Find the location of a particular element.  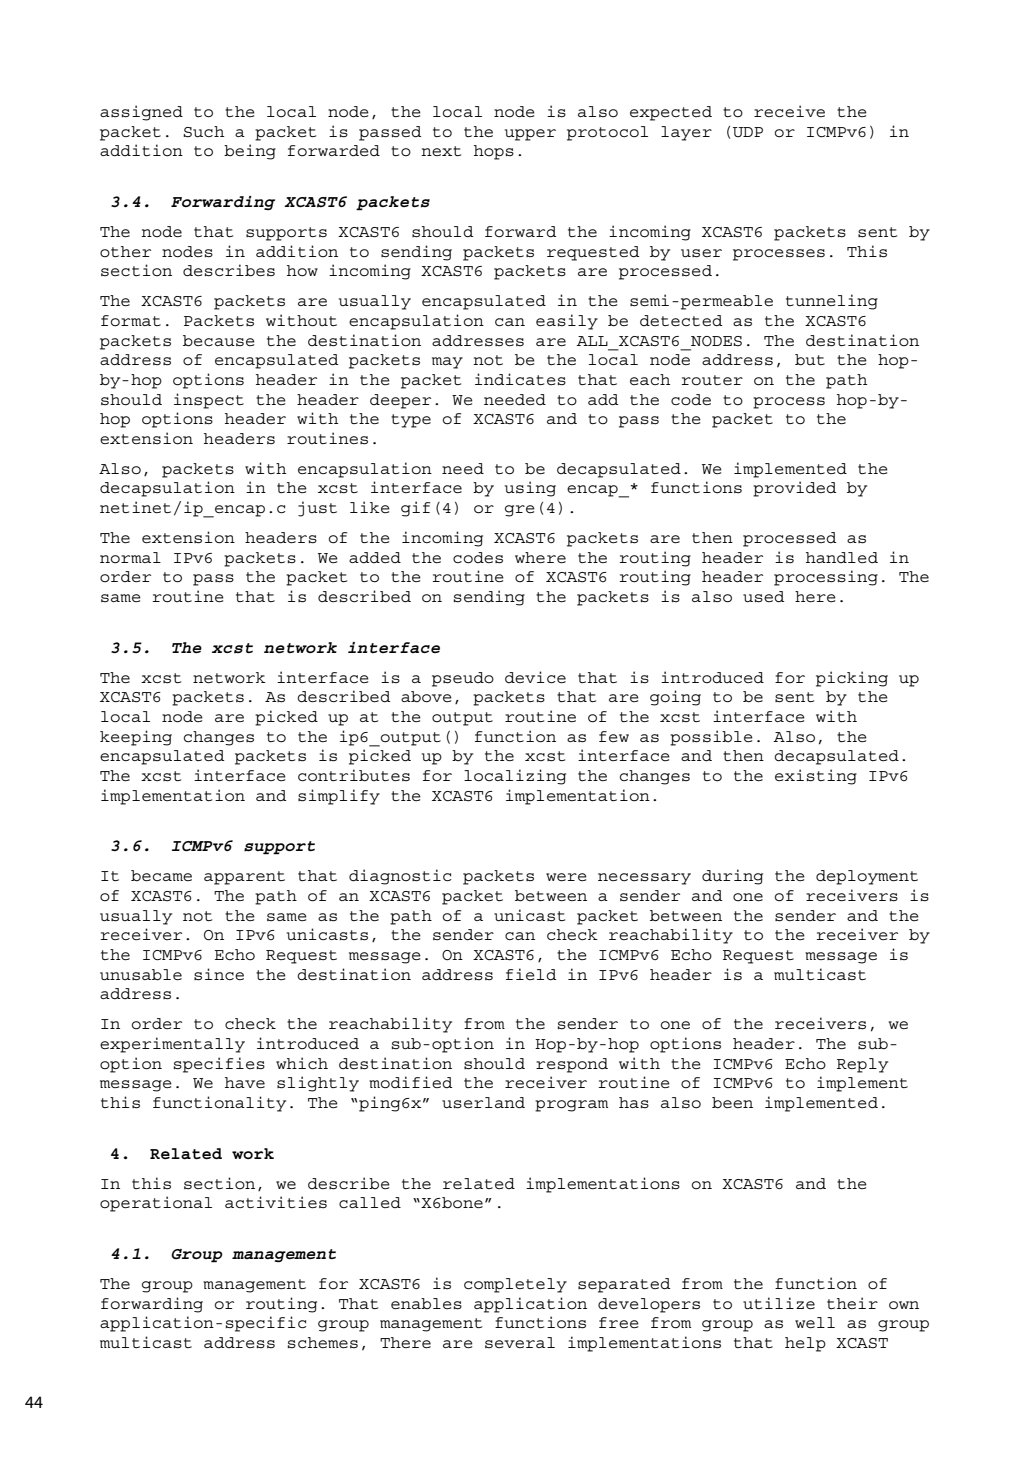

layer is located at coordinates (686, 133).
